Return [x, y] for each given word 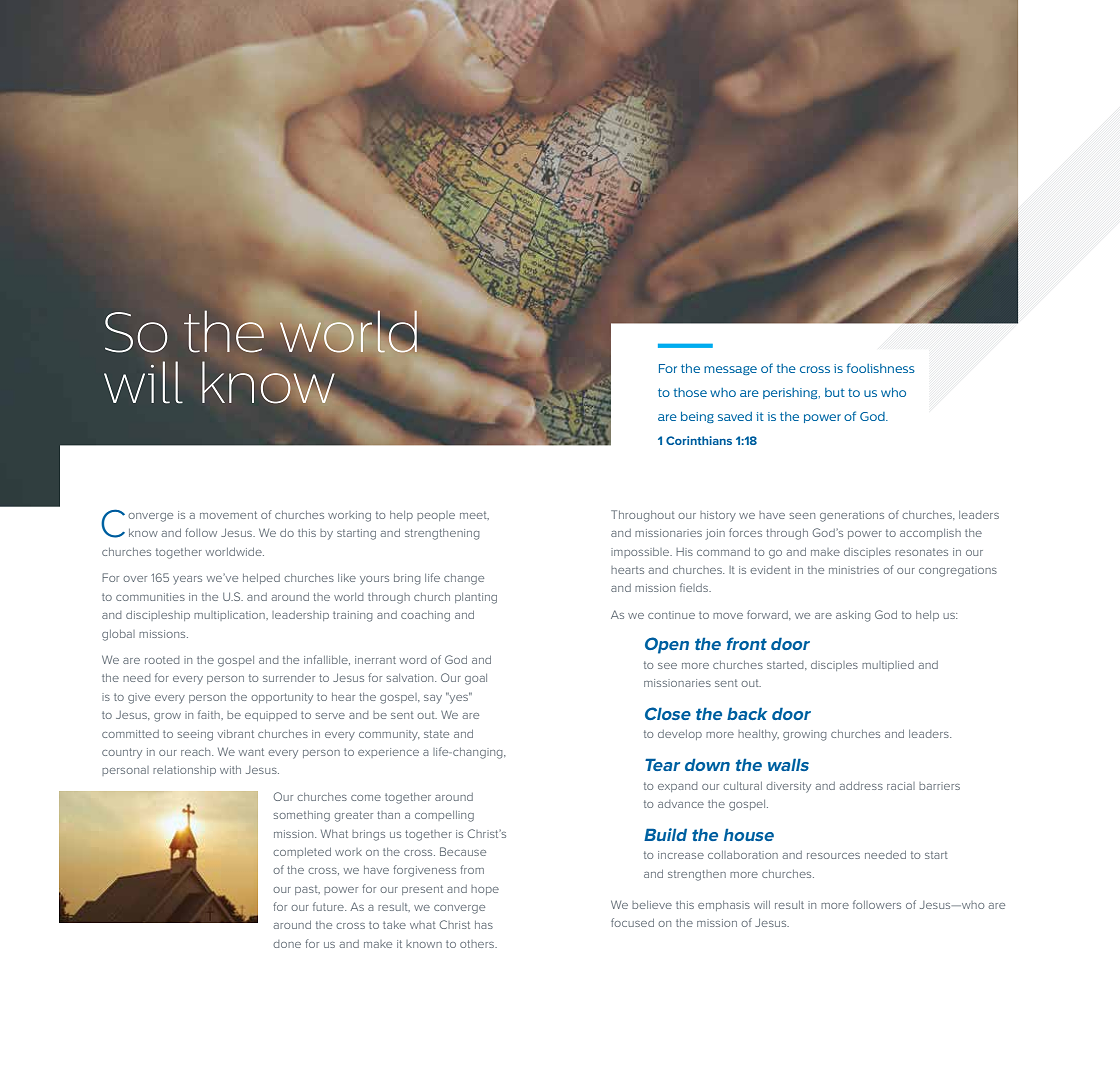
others [478, 944]
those [690, 392]
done [287, 944]
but [835, 392]
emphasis [724, 906]
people [436, 516]
